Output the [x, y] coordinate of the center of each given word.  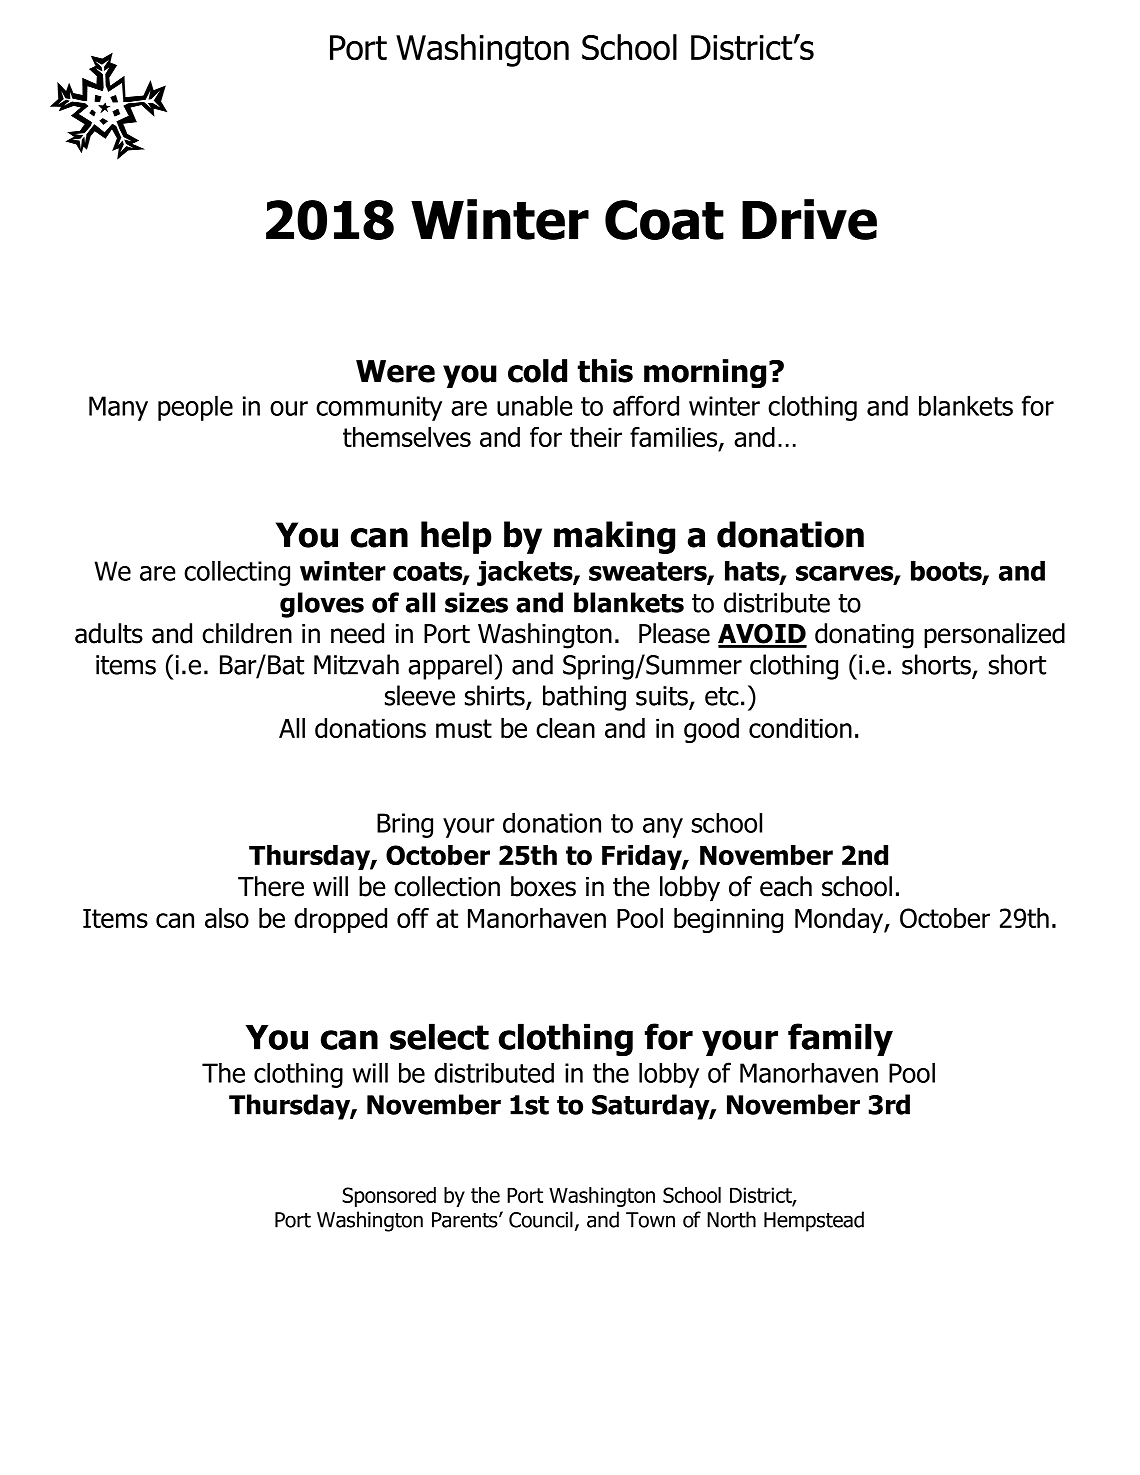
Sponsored [389, 1197]
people [195, 408]
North [731, 1219]
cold [537, 371]
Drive [809, 219]
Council [541, 1219]
